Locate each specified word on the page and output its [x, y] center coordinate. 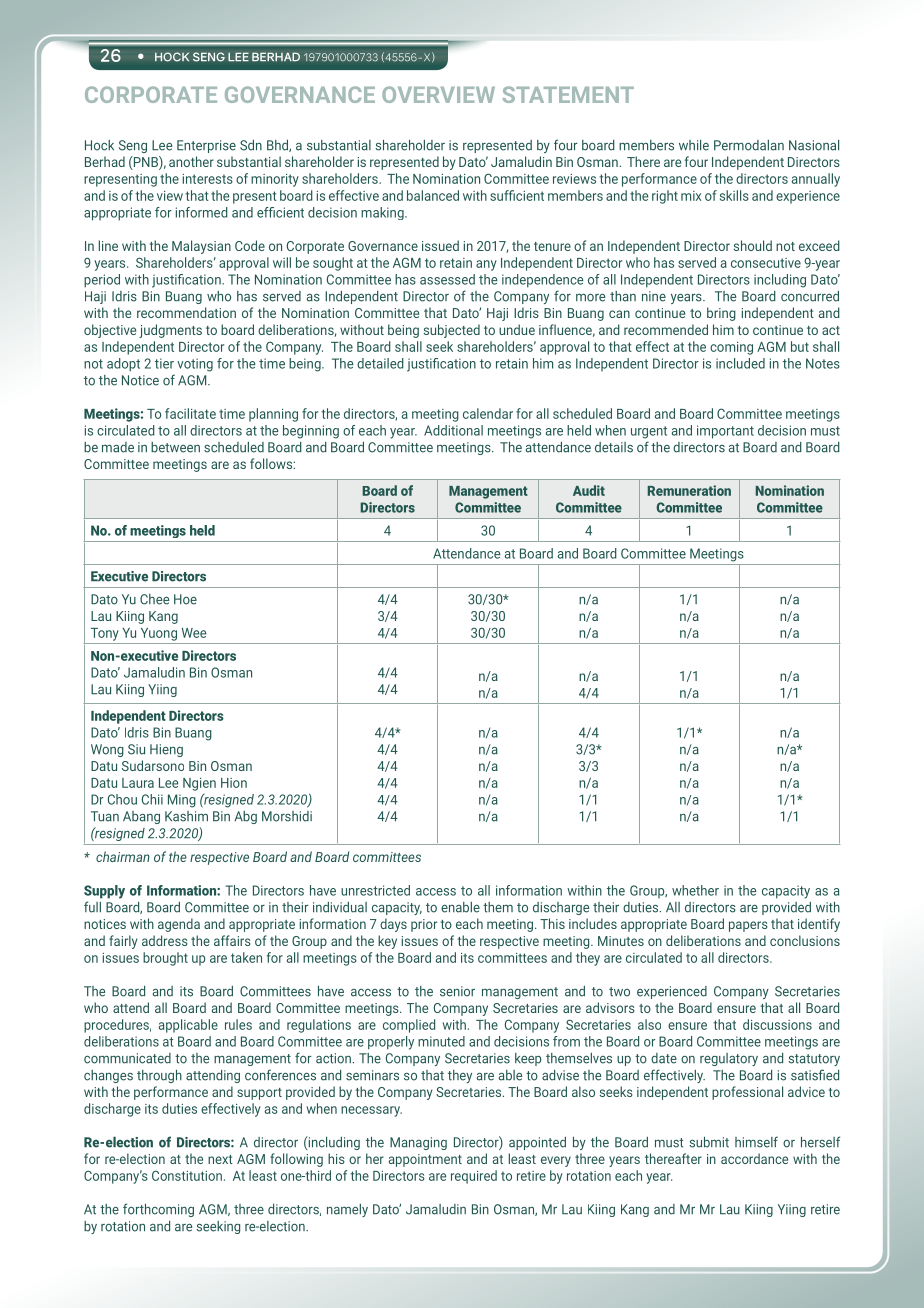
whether [695, 890]
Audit [589, 490]
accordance [754, 1158]
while [694, 145]
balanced [433, 195]
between [175, 447]
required [474, 1177]
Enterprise [206, 146]
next [220, 1159]
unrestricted [375, 890]
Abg [245, 817]
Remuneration [689, 490]
